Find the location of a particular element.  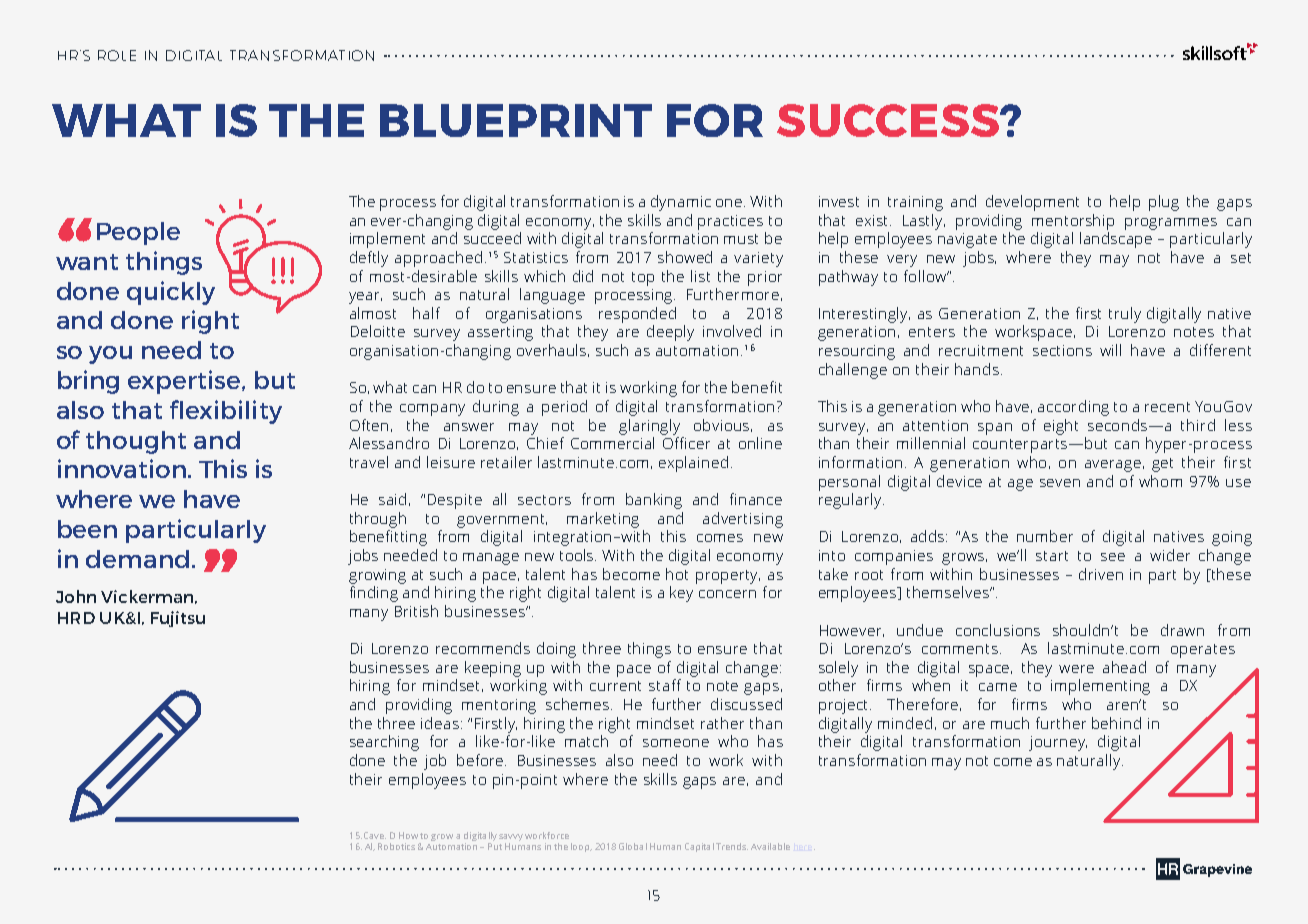

showed is located at coordinates (685, 257).
